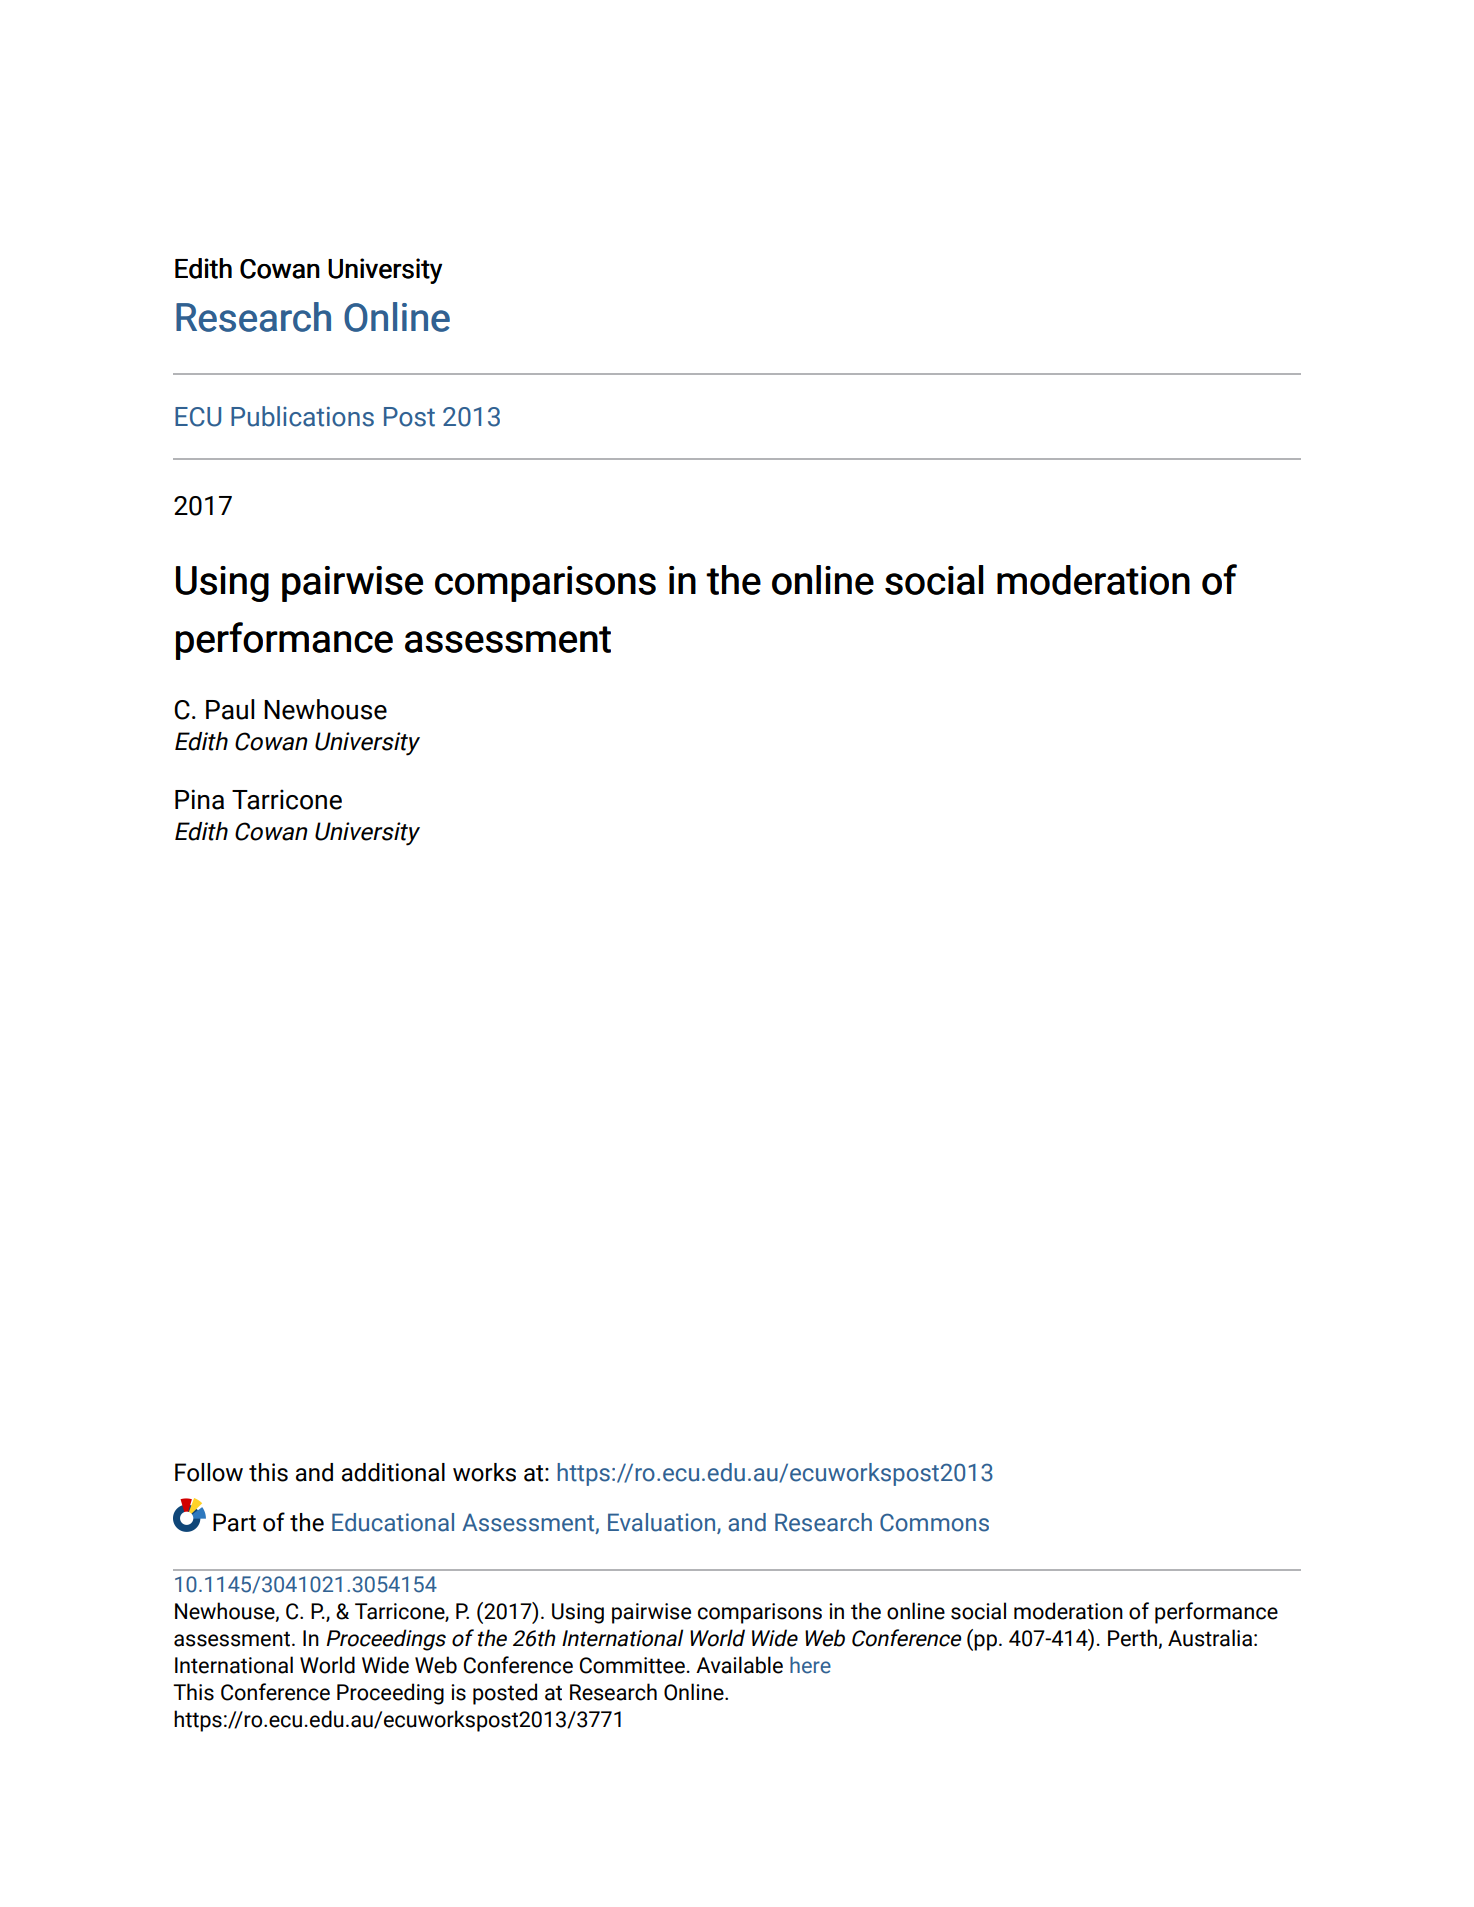  I want to click on here, so click(810, 1665).
